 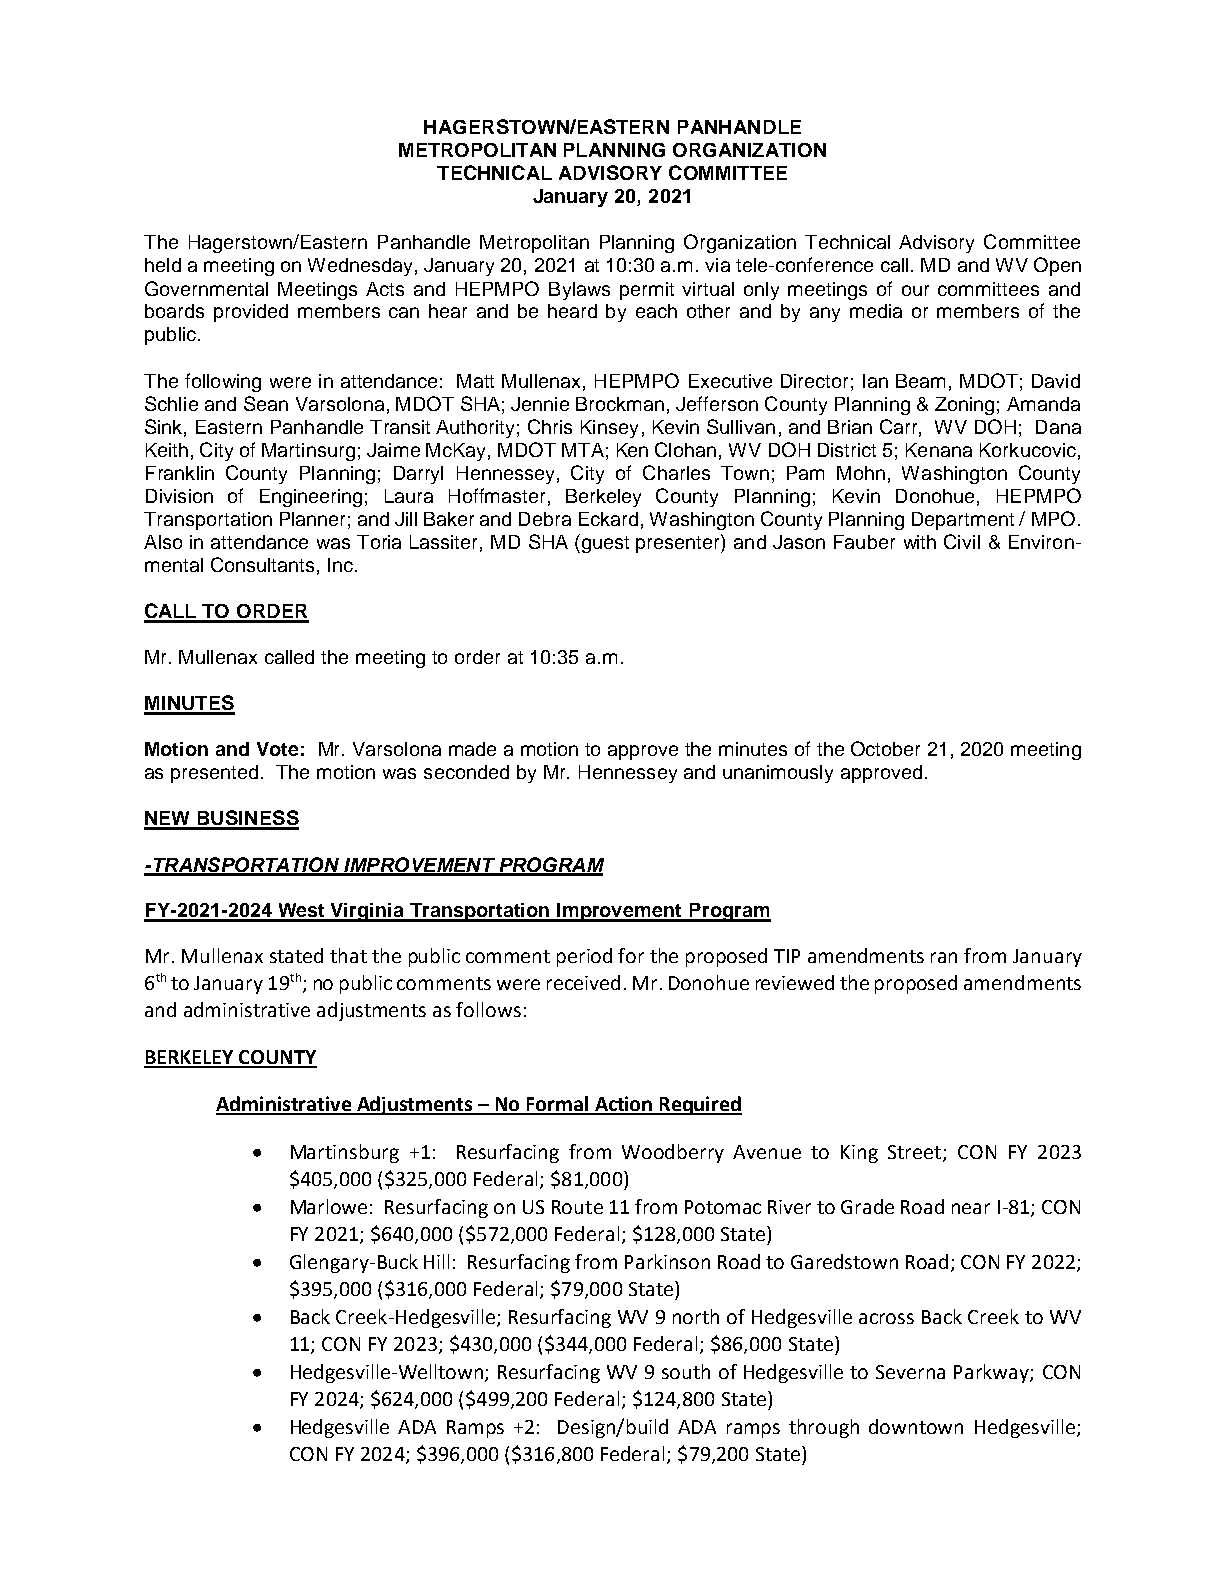 I want to click on our, so click(x=915, y=290).
